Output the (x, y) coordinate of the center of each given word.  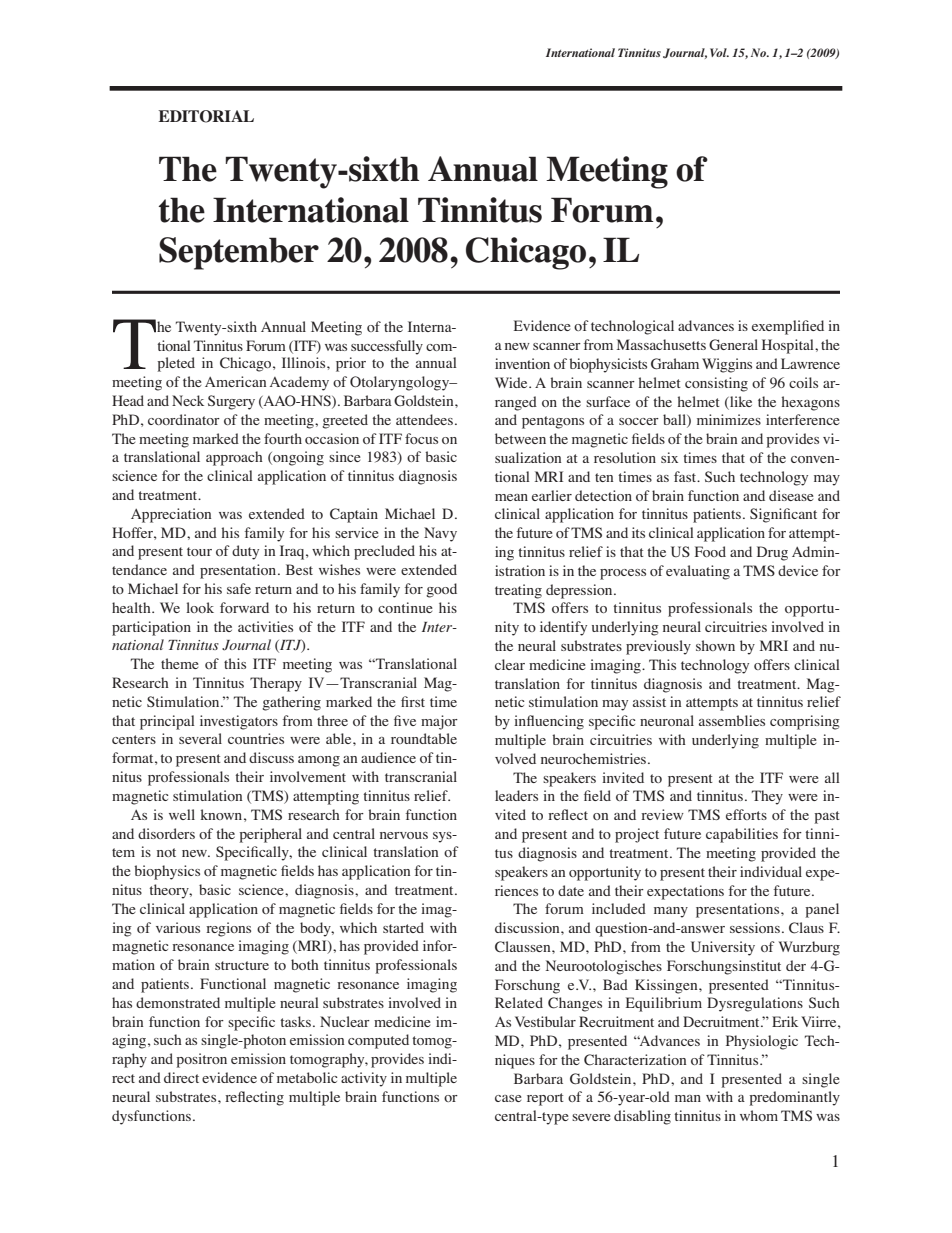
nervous (404, 835)
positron (201, 1060)
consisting (716, 384)
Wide (512, 382)
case (508, 1098)
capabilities (742, 835)
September (239, 253)
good (441, 590)
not (166, 852)
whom (759, 1115)
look (200, 607)
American (235, 381)
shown (715, 645)
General (733, 344)
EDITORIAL (206, 116)
